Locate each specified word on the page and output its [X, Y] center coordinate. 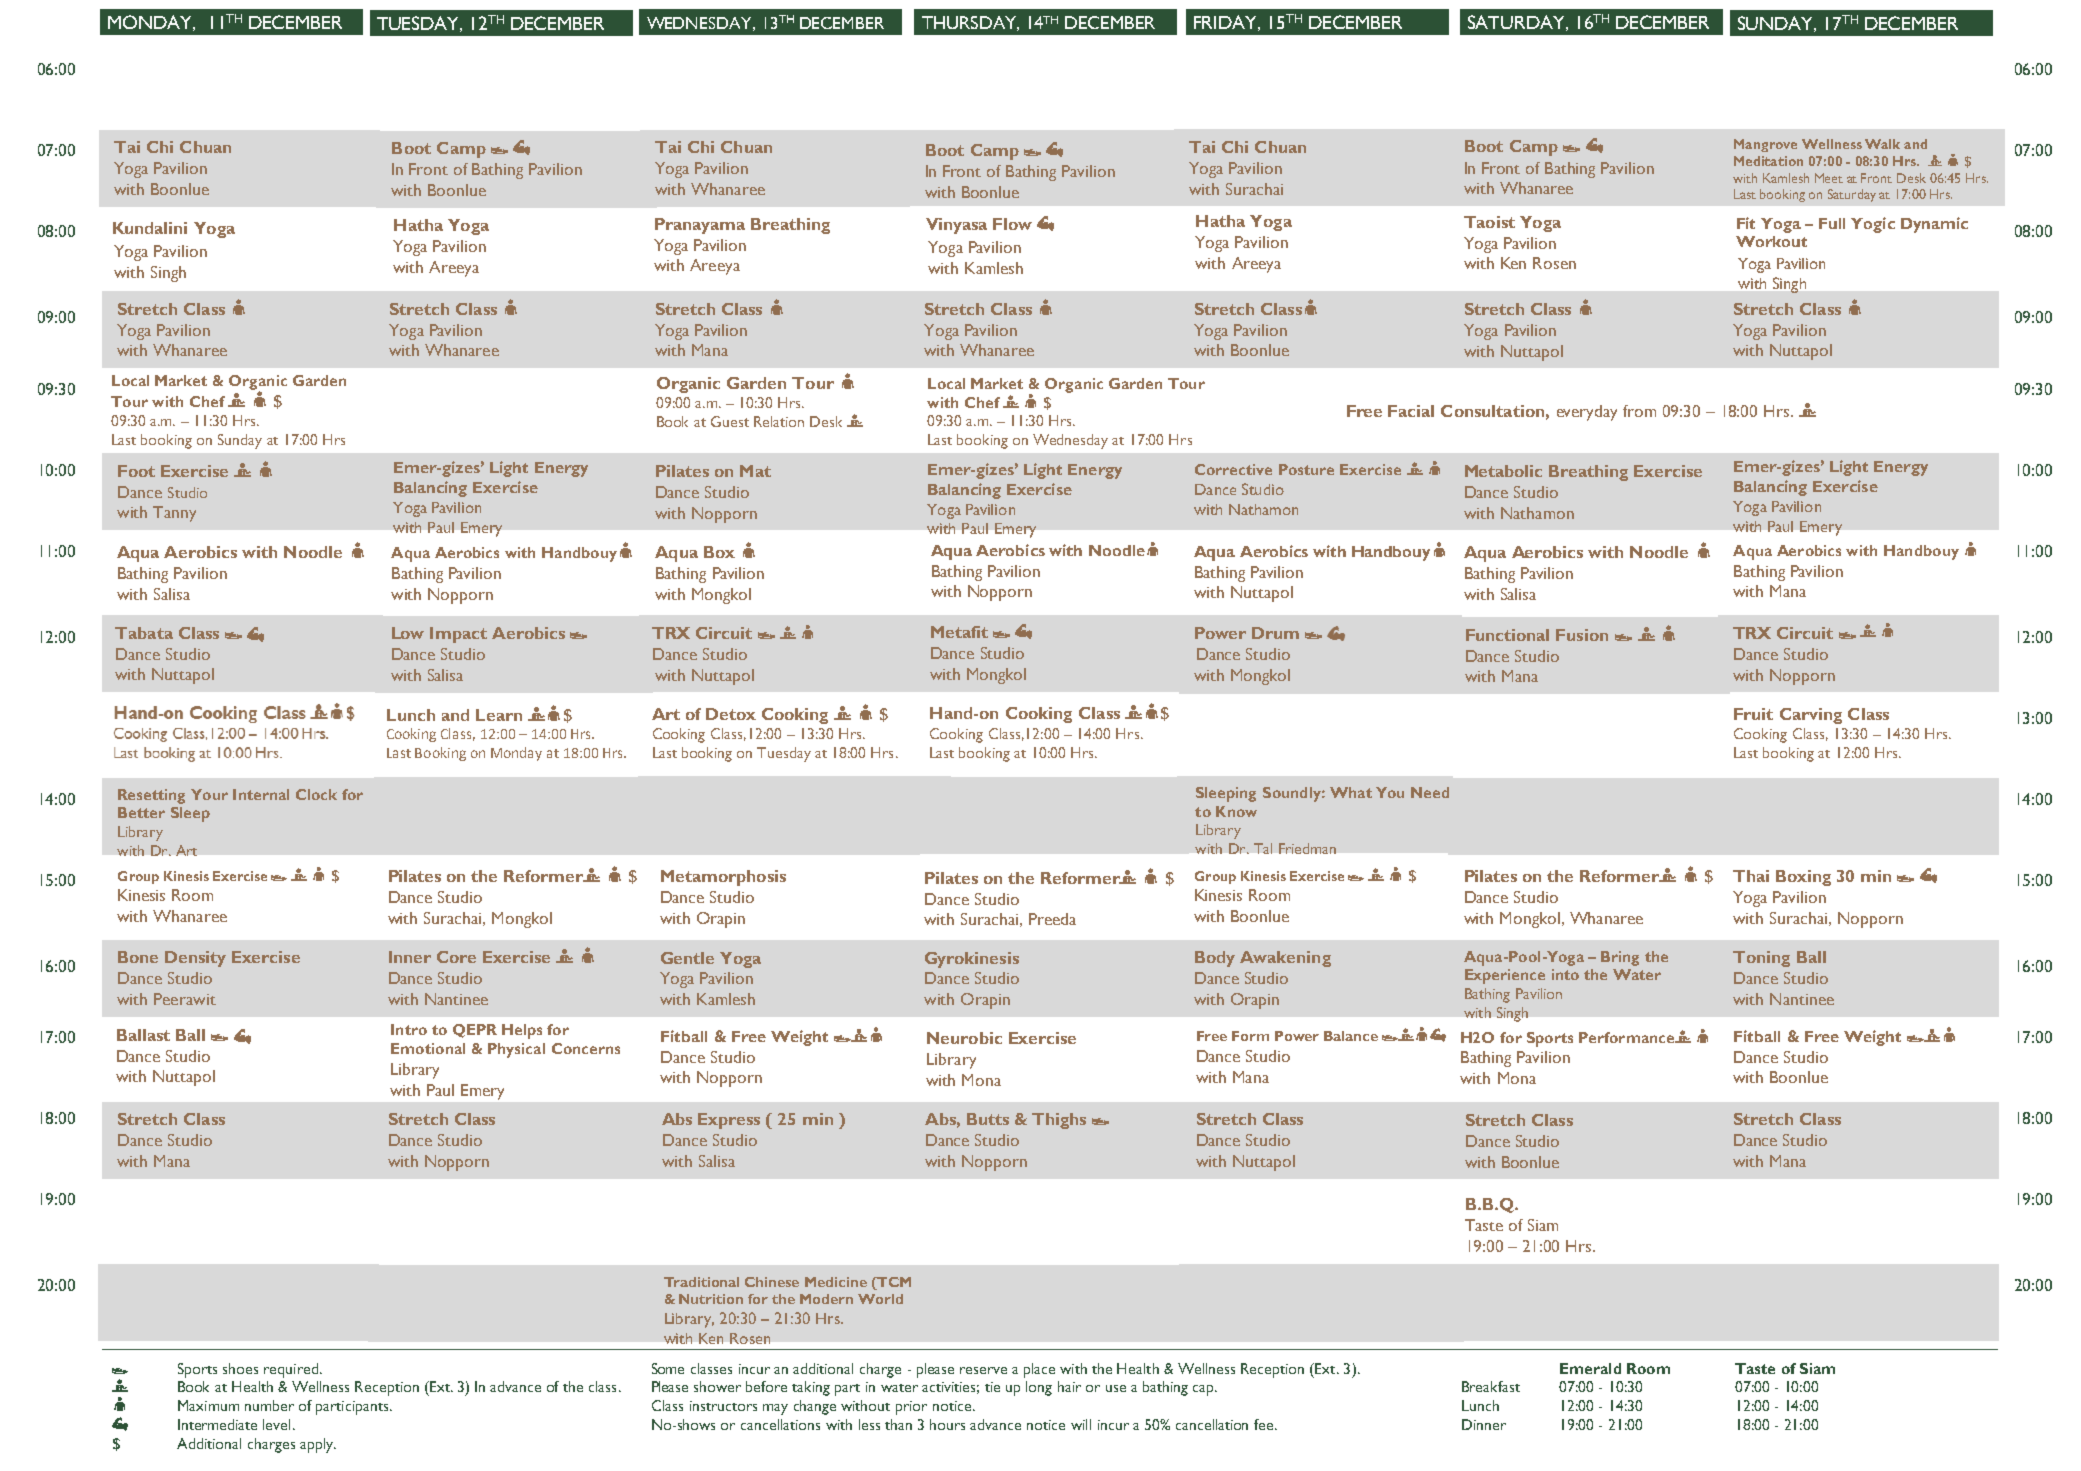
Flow [1012, 224]
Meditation [1768, 161]
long [1039, 1388]
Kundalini [150, 228]
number [269, 1405]
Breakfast [1491, 1386]
